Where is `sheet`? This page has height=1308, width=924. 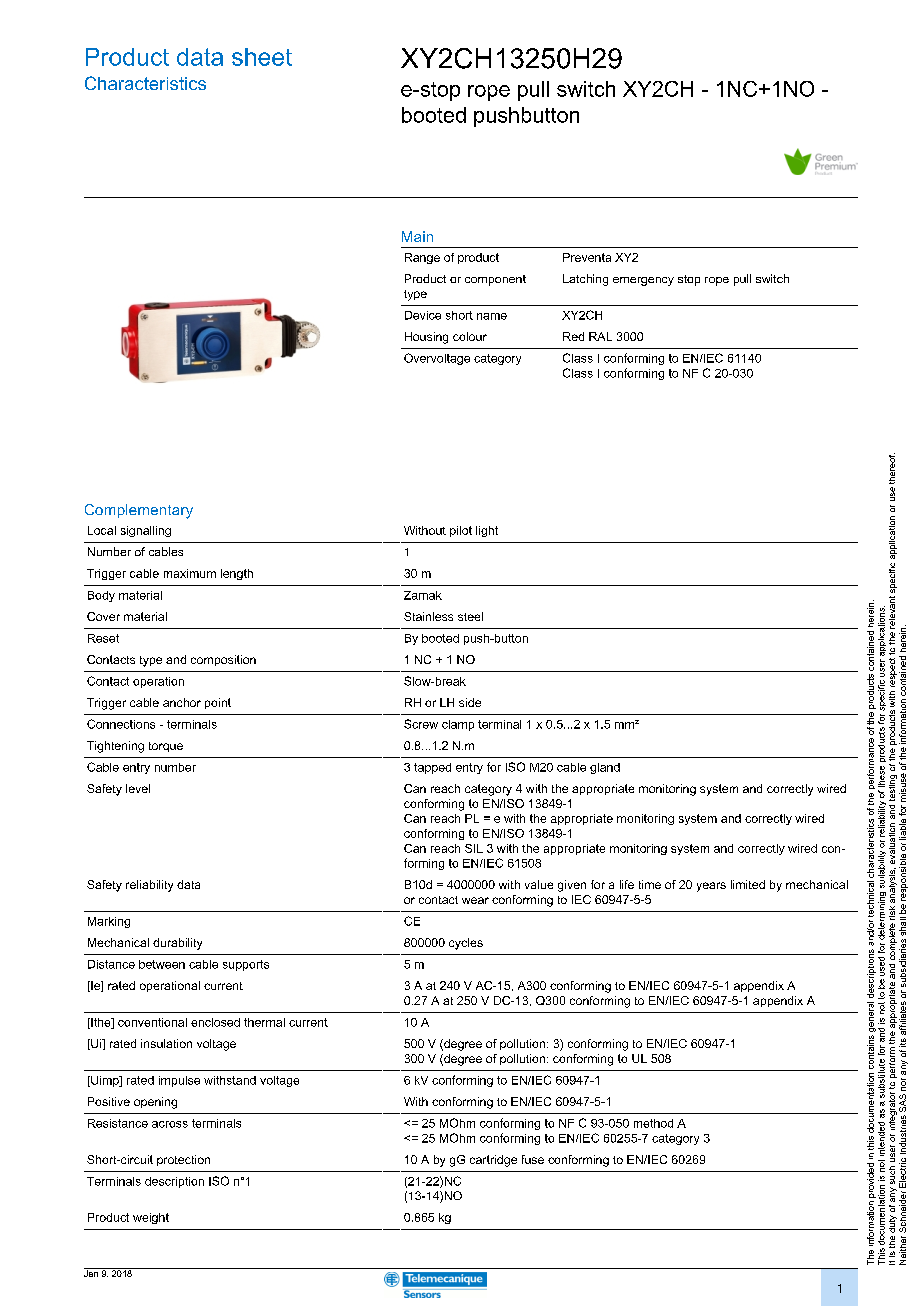
sheet is located at coordinates (262, 57).
